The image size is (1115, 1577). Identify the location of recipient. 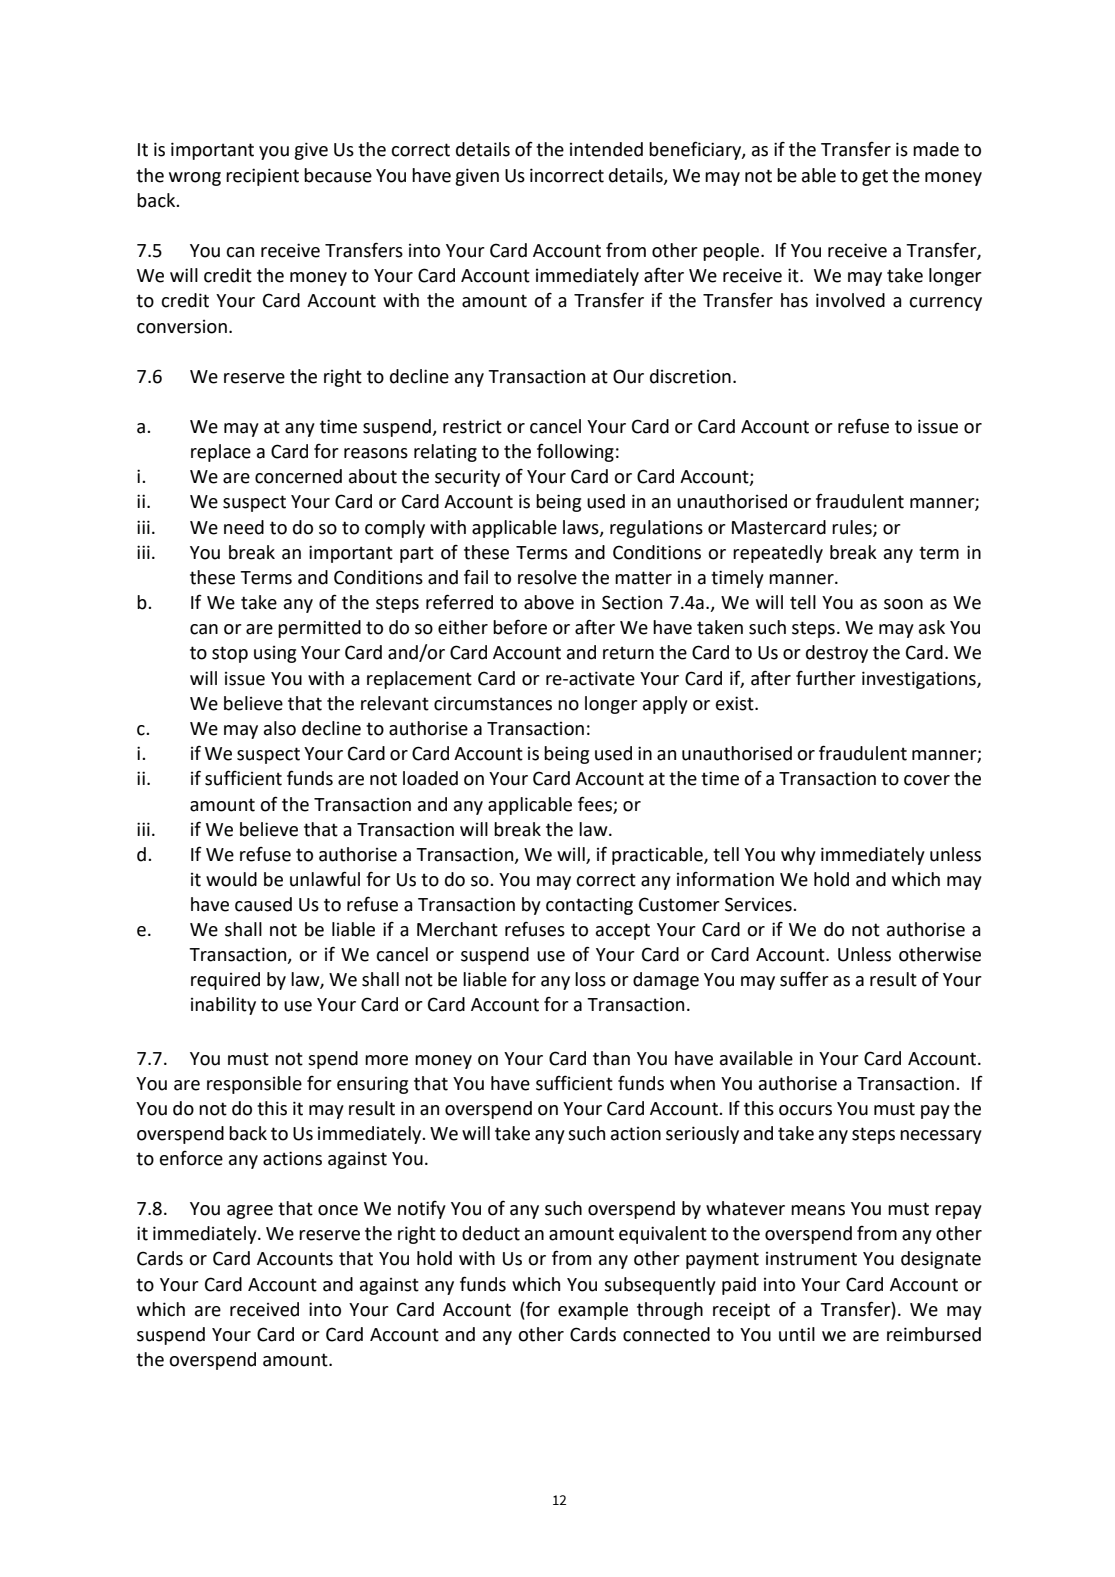
(262, 177).
